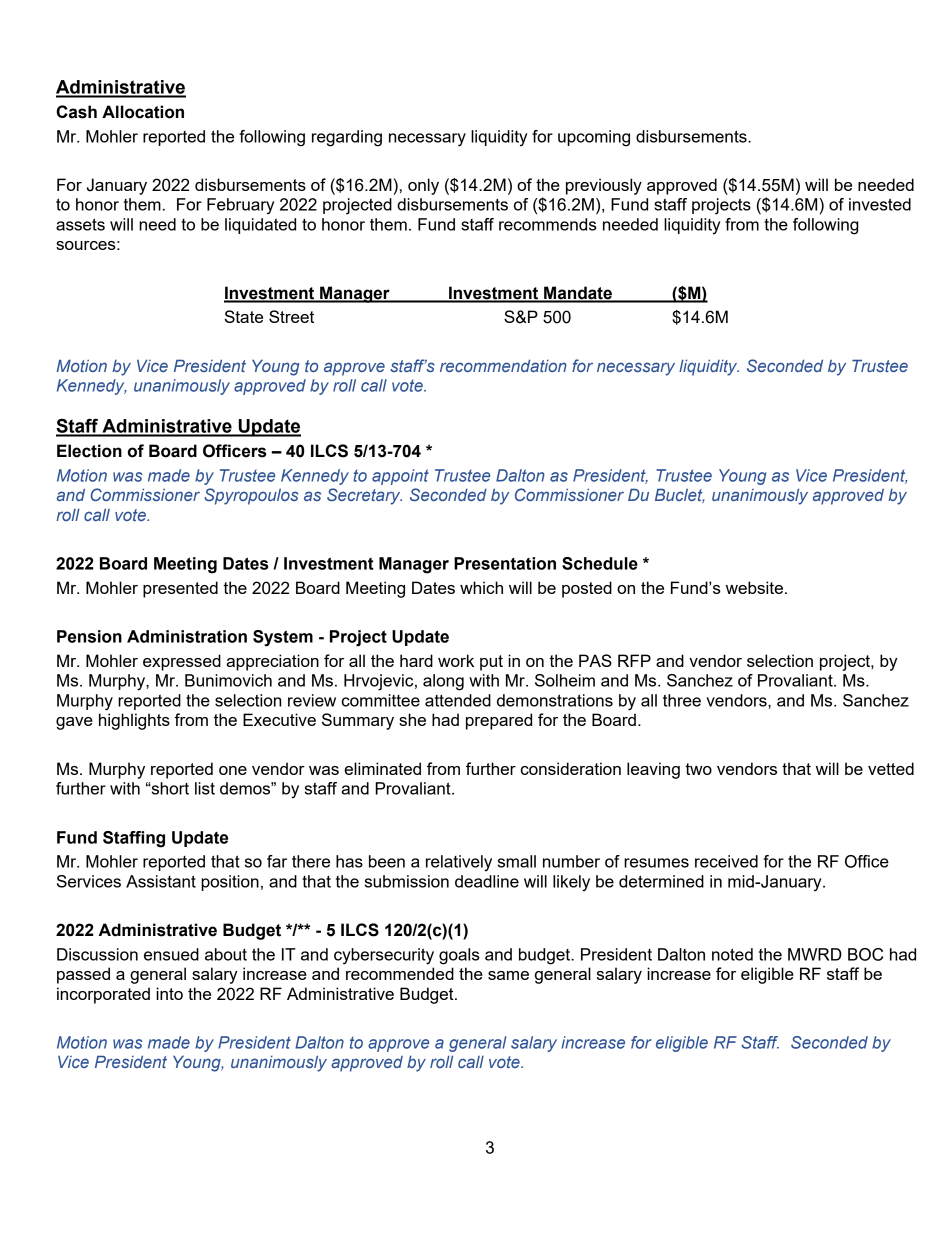 The image size is (952, 1233). What do you see at coordinates (503, 365) in the image?
I see `recommendation` at bounding box center [503, 365].
